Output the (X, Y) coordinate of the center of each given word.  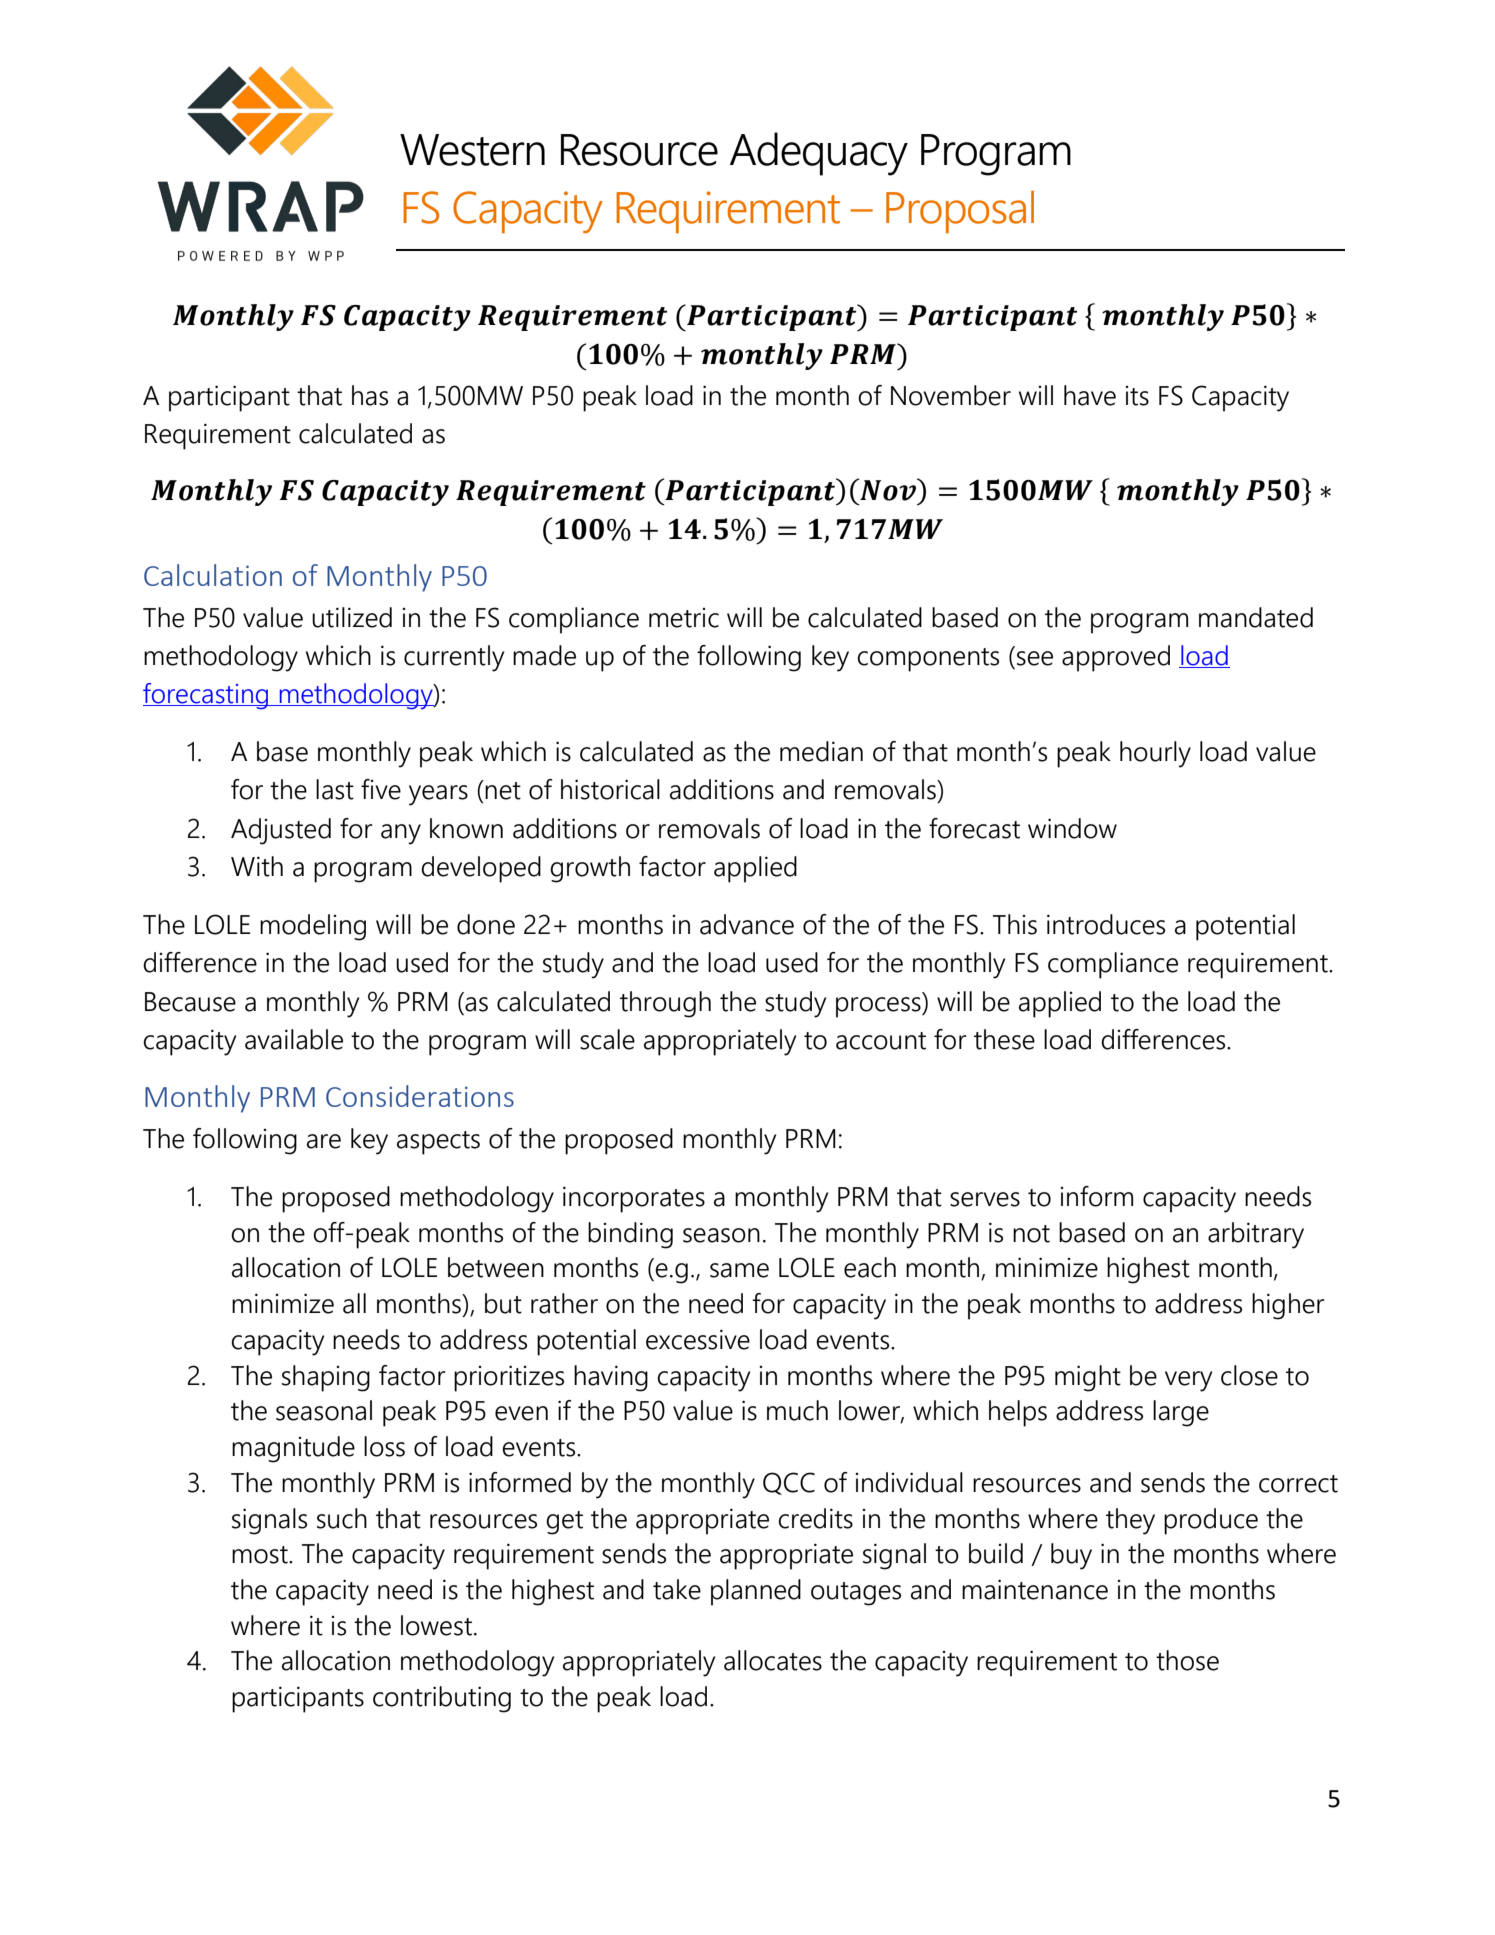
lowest (436, 1625)
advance (747, 924)
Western (472, 150)
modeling (313, 927)
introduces (1106, 924)
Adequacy (819, 154)
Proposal (960, 212)
